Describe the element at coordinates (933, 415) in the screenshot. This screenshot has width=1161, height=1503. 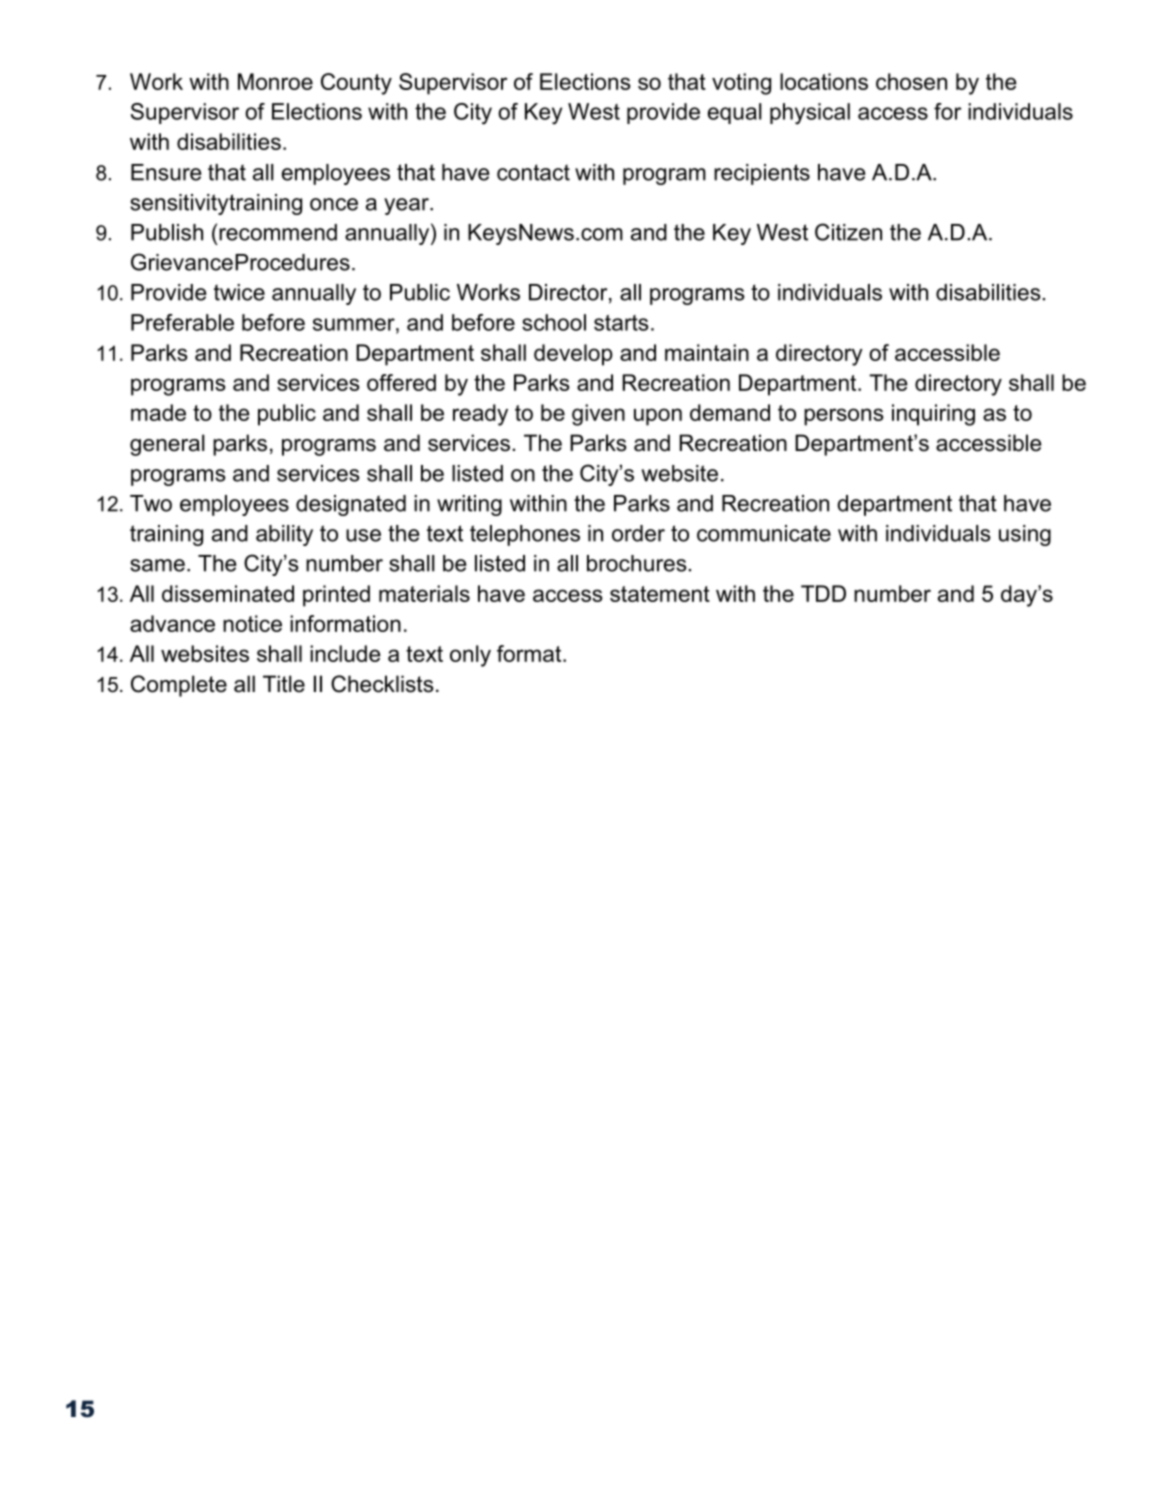
I see `inquiring` at that location.
